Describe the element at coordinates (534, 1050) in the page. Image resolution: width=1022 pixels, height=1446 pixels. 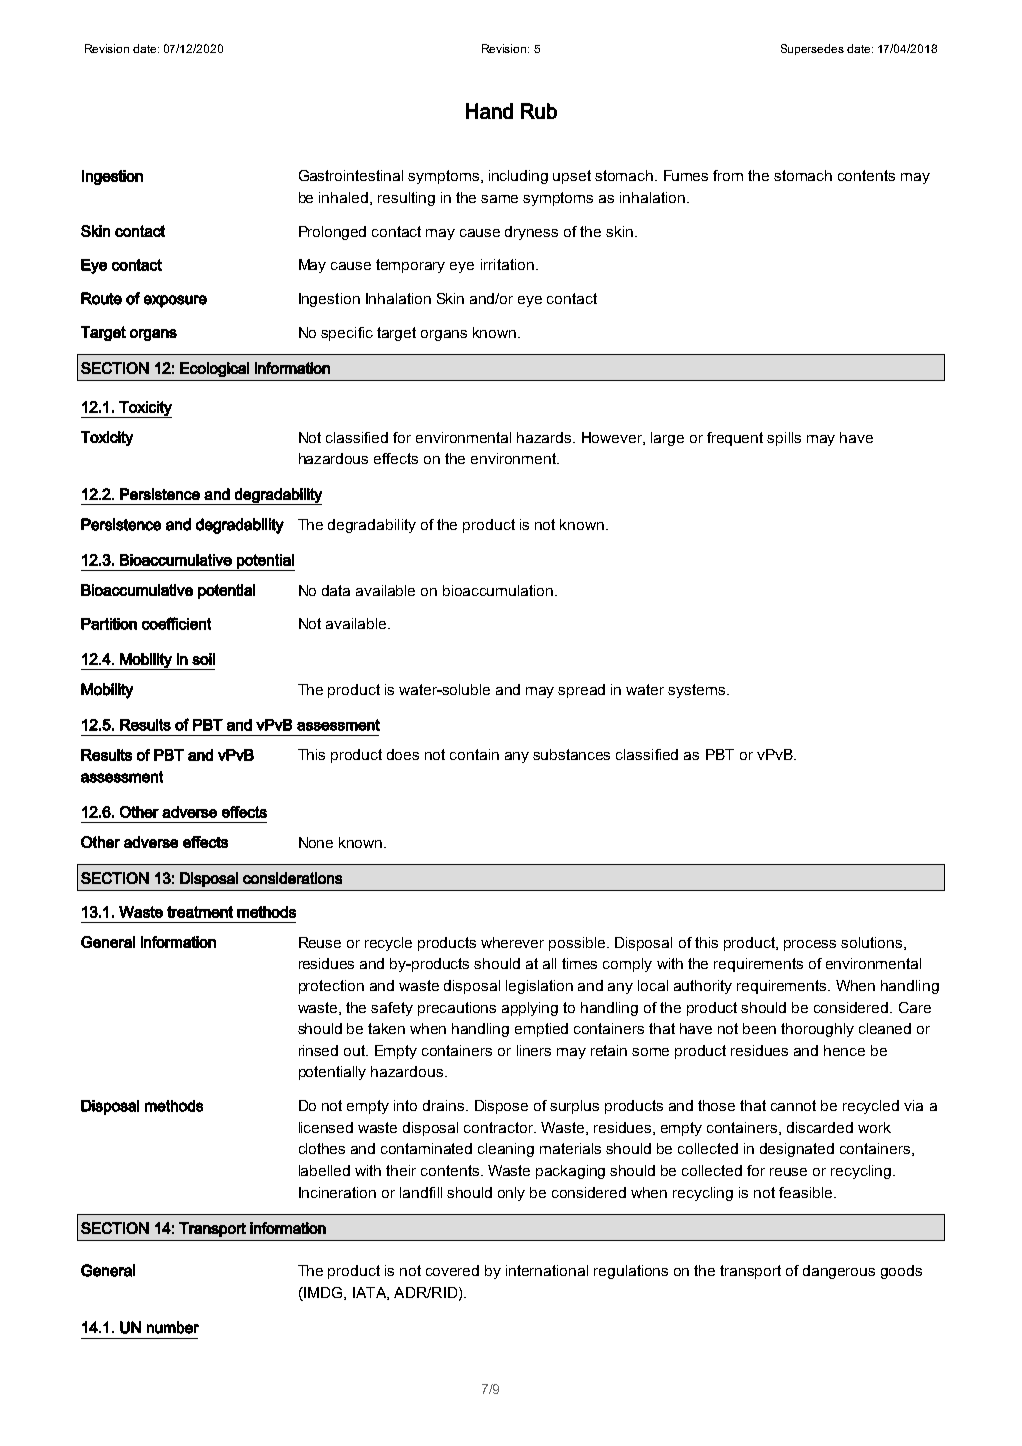
I see `liners` at that location.
